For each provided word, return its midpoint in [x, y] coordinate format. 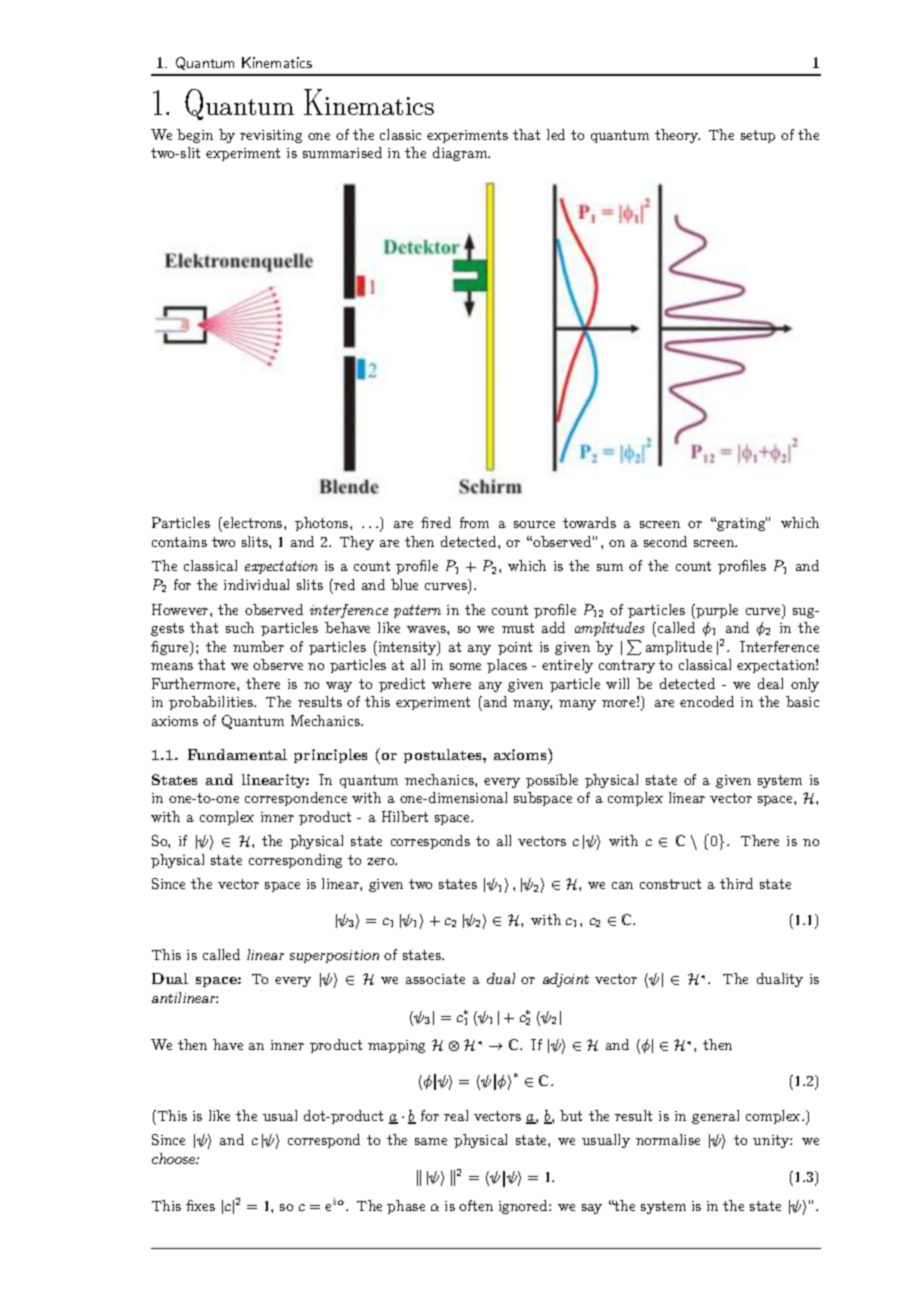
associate [435, 979]
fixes [200, 1205]
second [665, 541]
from [474, 522]
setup [758, 136]
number [258, 646]
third [736, 883]
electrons [253, 522]
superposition [334, 956]
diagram [461, 154]
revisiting [271, 136]
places [507, 666]
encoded [707, 701]
